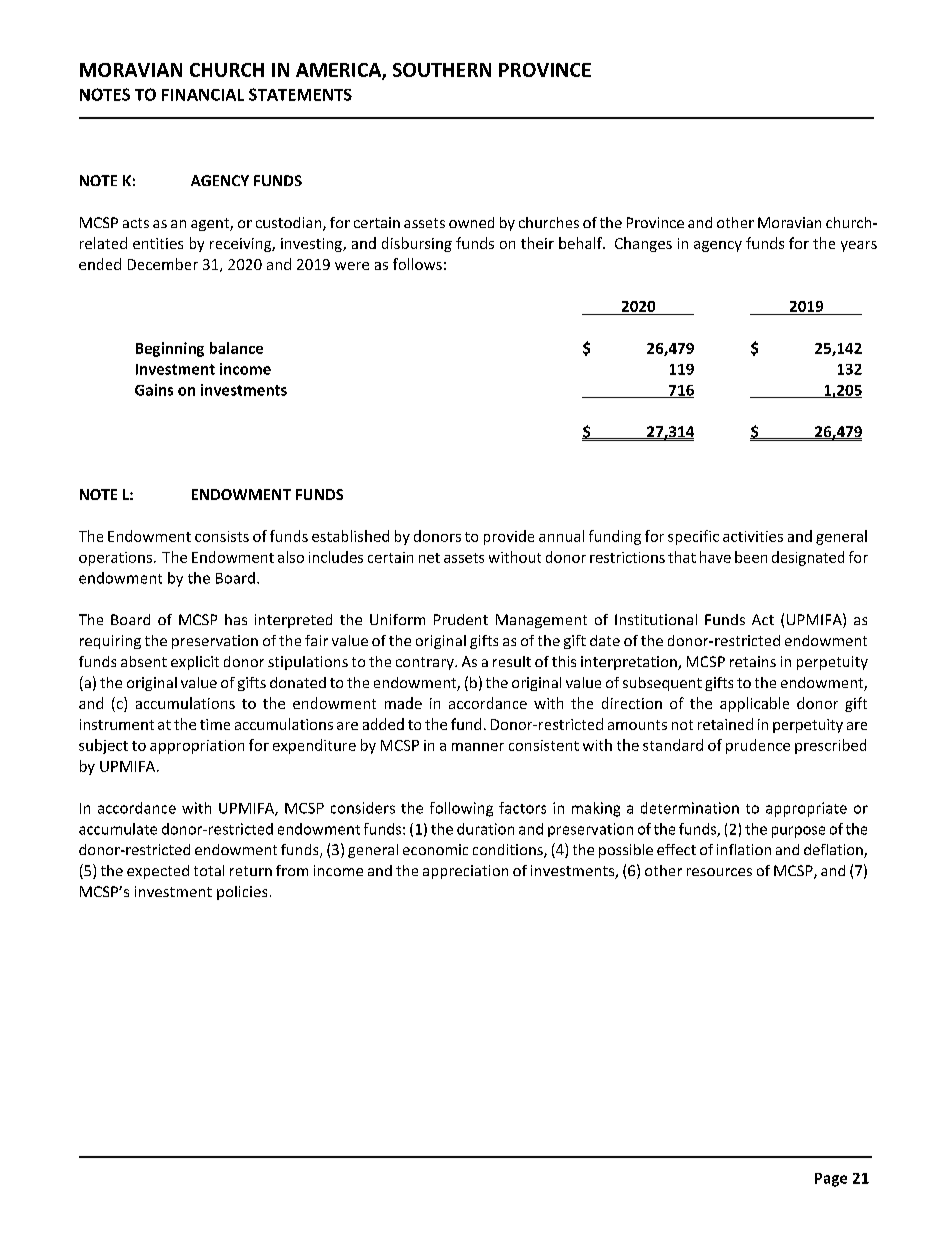  Describe the element at coordinates (753, 536) in the page. I see `activities` at that location.
